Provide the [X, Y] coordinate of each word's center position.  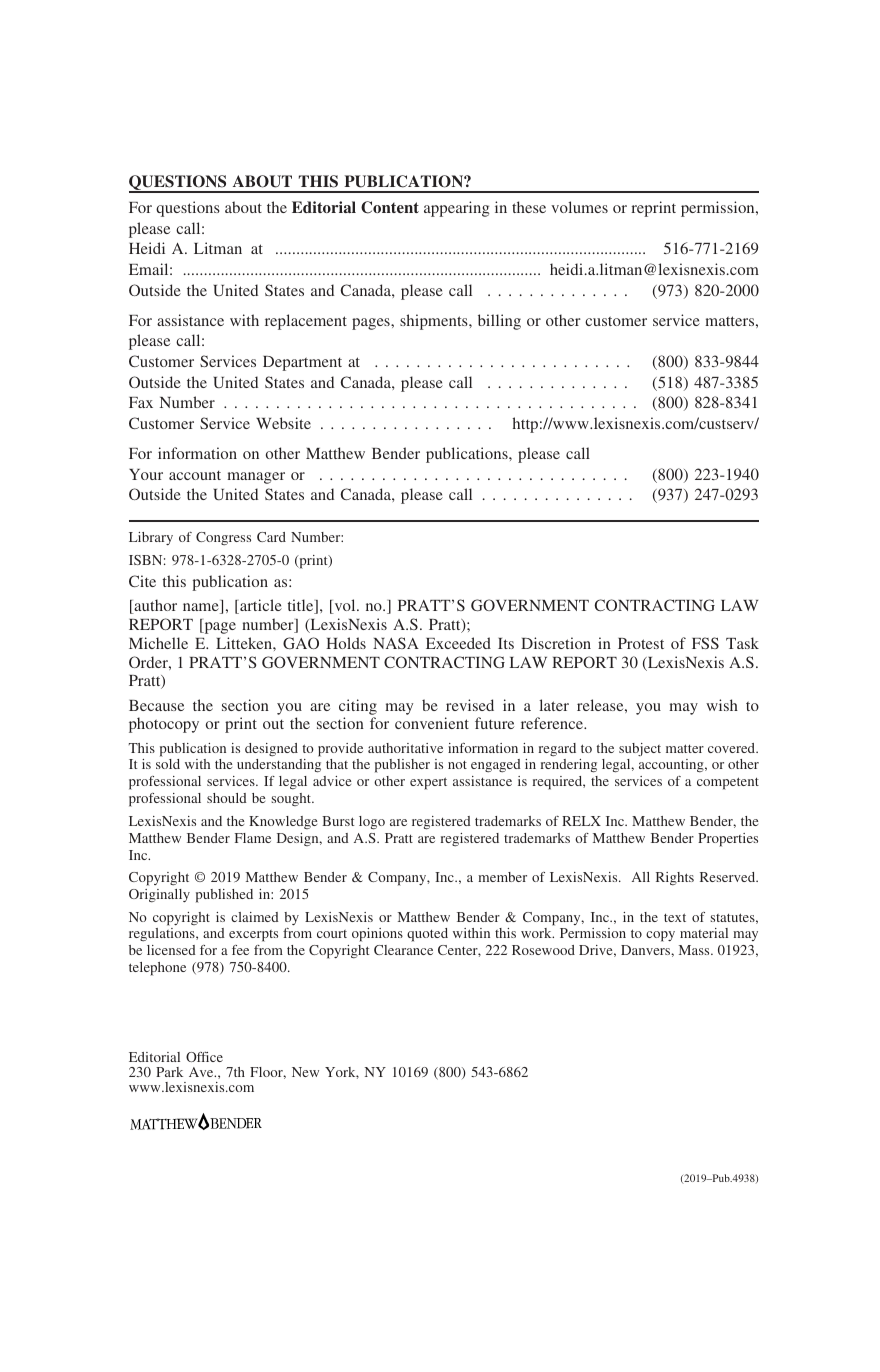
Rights [675, 878]
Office [204, 1057]
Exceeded [458, 643]
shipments [435, 322]
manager [256, 478]
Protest [641, 643]
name [202, 608]
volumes [579, 207]
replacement [306, 322]
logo [372, 823]
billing [499, 322]
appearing [456, 209]
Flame [253, 838]
